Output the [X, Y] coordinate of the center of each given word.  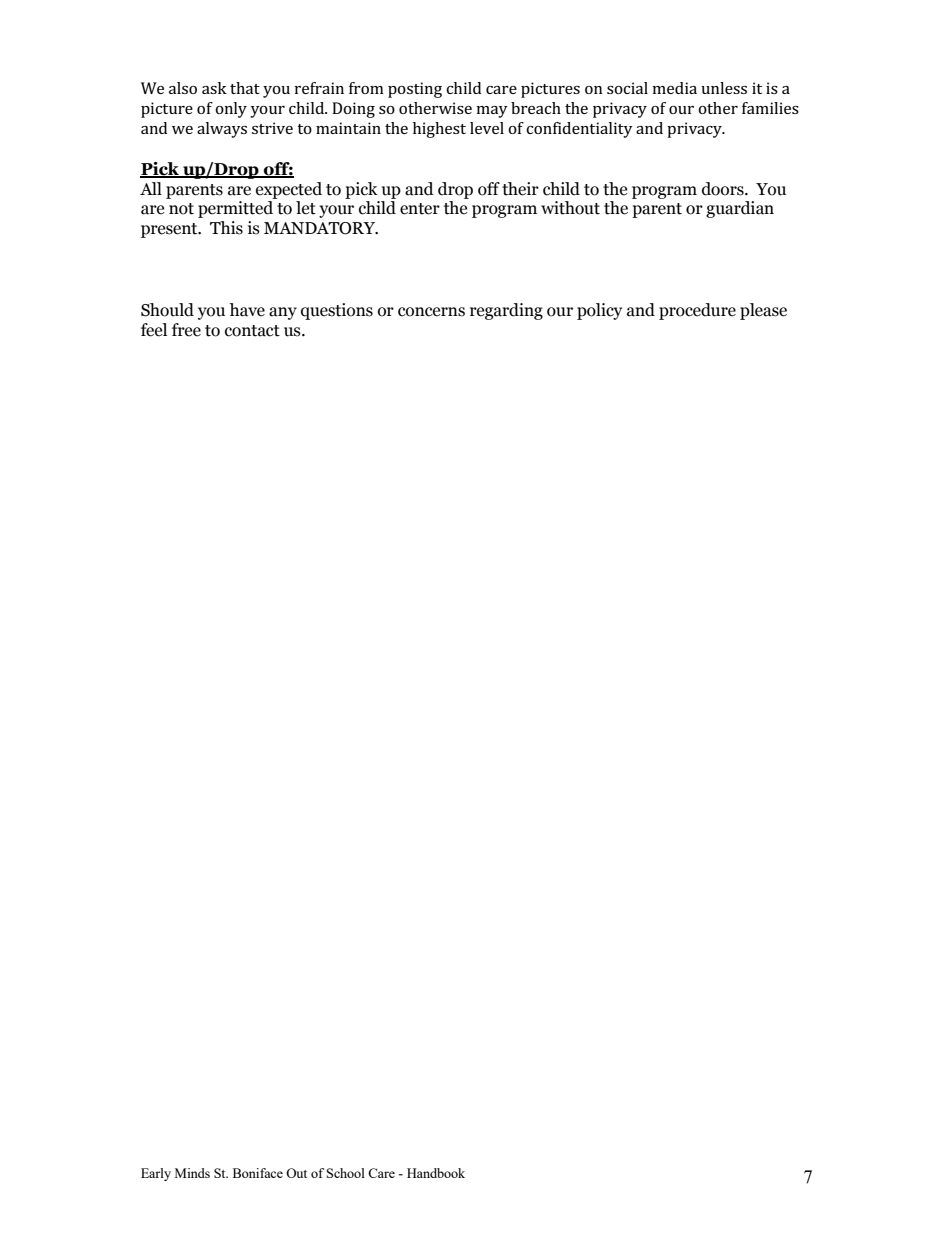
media [675, 88]
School [346, 1173]
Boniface [258, 1173]
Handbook [436, 1173]
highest [439, 130]
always [222, 130]
